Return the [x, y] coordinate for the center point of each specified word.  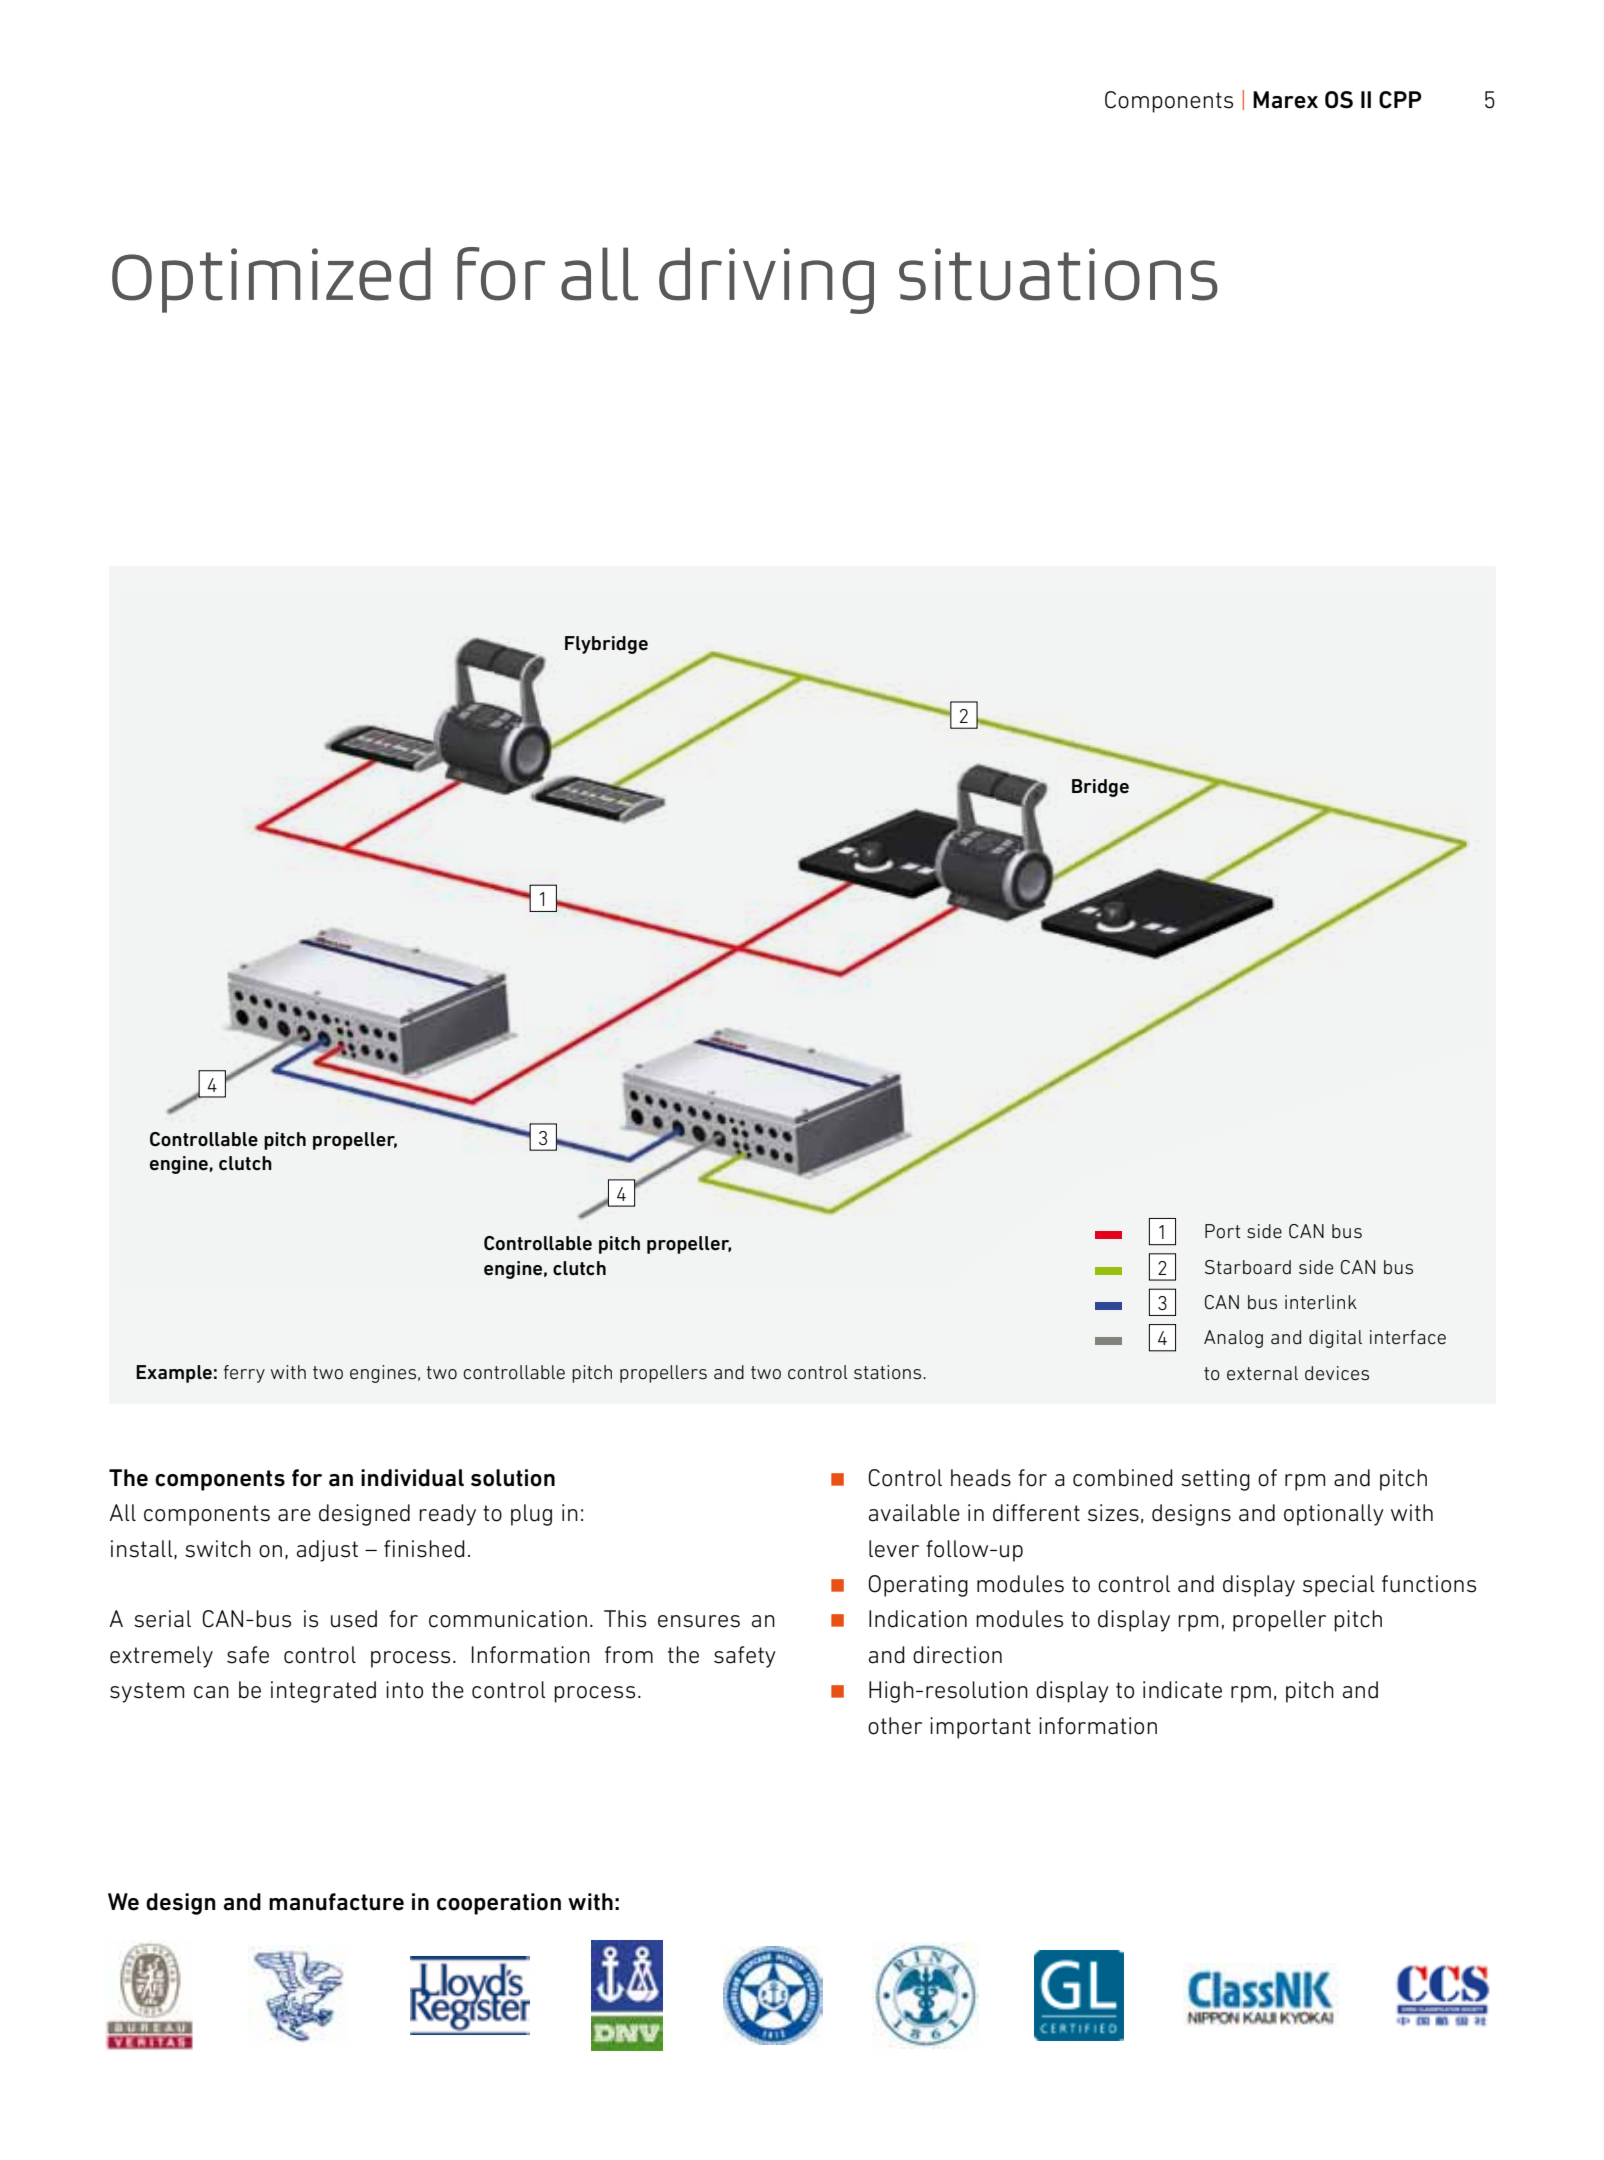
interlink [1321, 1302]
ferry [244, 1374]
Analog [1233, 1339]
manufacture [336, 1902]
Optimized [271, 280]
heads [981, 1478]
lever [894, 1549]
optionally [1334, 1515]
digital [1335, 1339]
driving [766, 280]
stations [889, 1372]
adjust [327, 1551]
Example [174, 1374]
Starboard [1248, 1267]
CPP [1400, 100]
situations [1058, 274]
